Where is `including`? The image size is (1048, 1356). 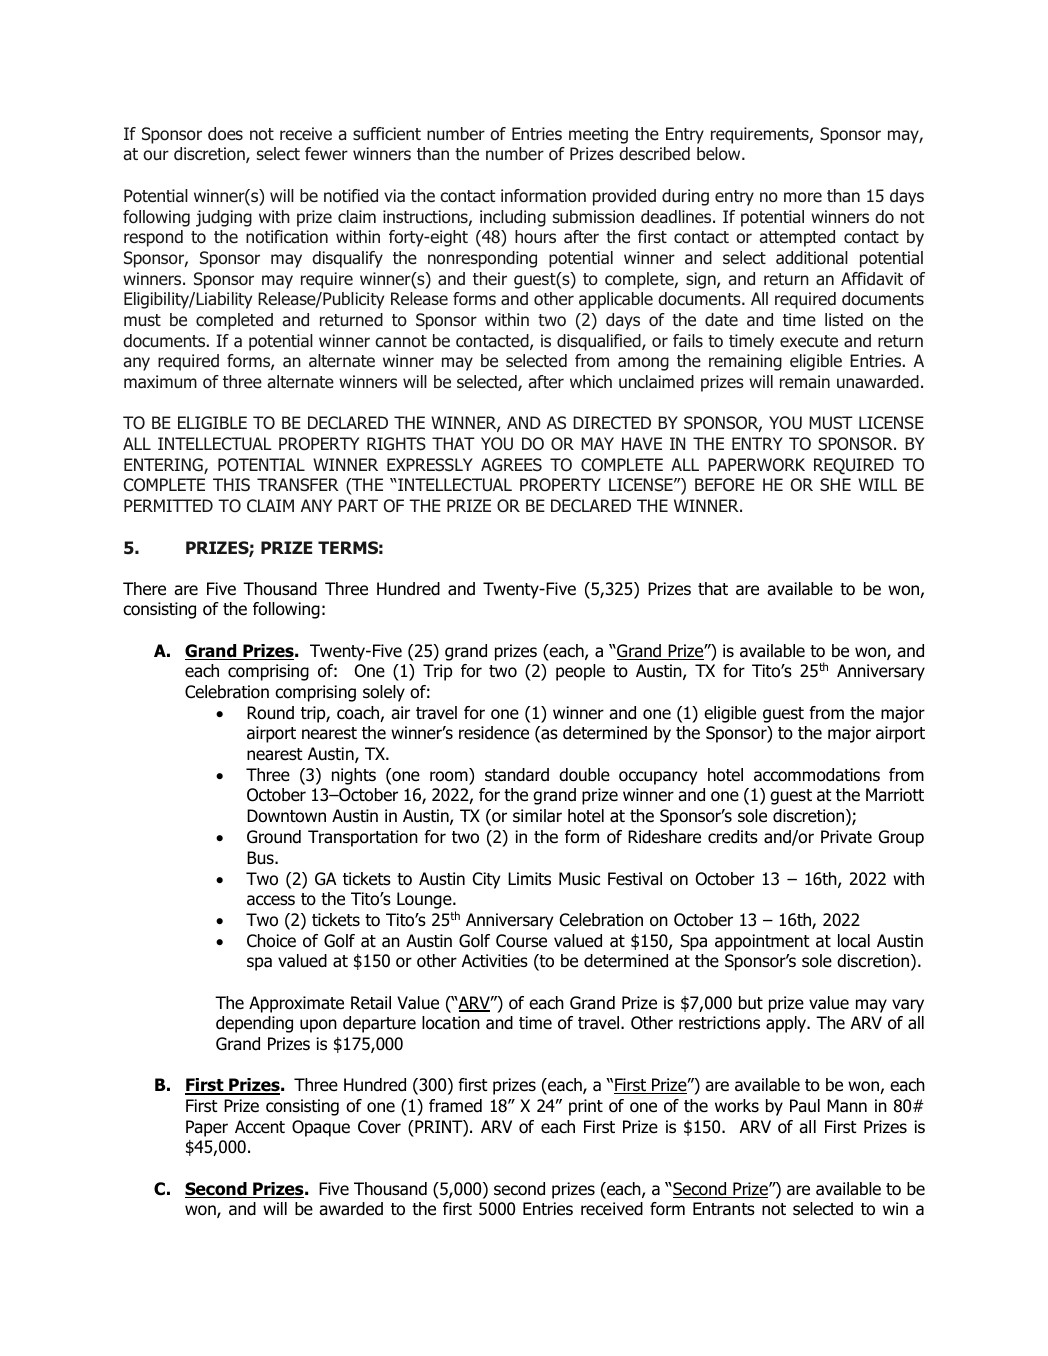 including is located at coordinates (513, 218).
